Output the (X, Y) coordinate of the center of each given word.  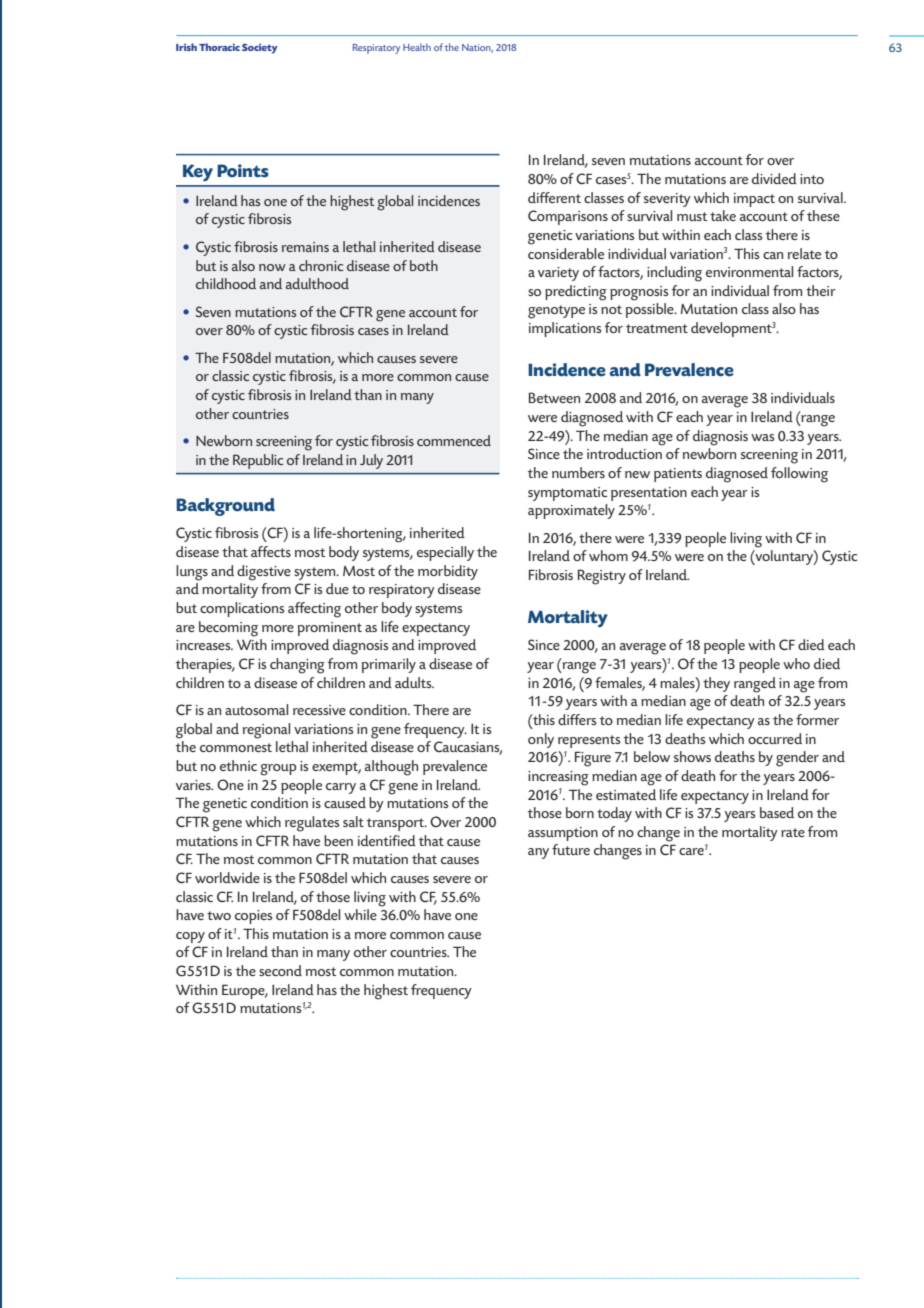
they (716, 684)
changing (297, 666)
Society (260, 48)
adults (414, 682)
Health (417, 47)
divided (774, 178)
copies (253, 917)
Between (554, 397)
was (762, 437)
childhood (226, 283)
